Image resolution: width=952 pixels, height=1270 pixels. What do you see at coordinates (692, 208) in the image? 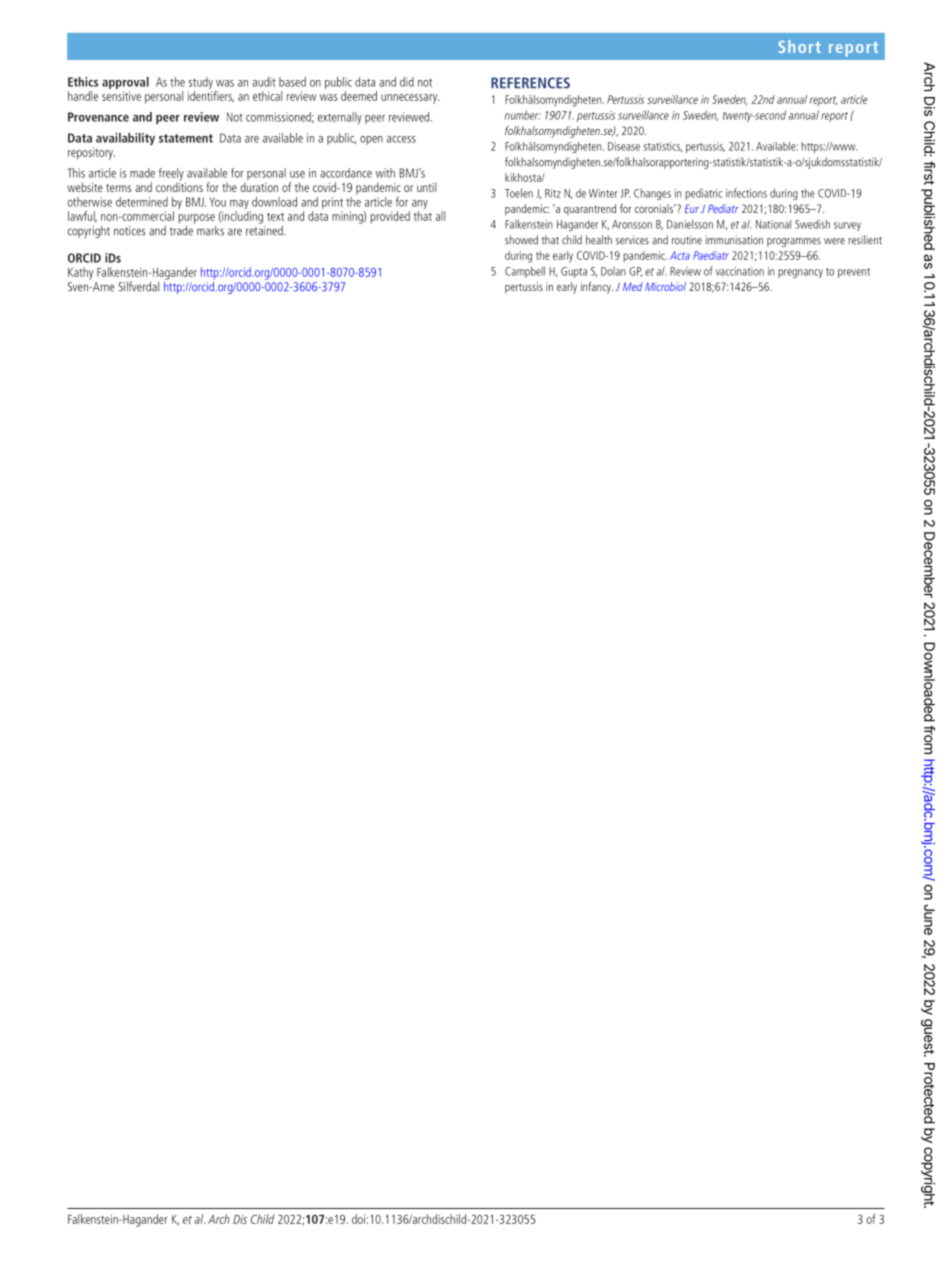
I see `Eur` at bounding box center [692, 208].
